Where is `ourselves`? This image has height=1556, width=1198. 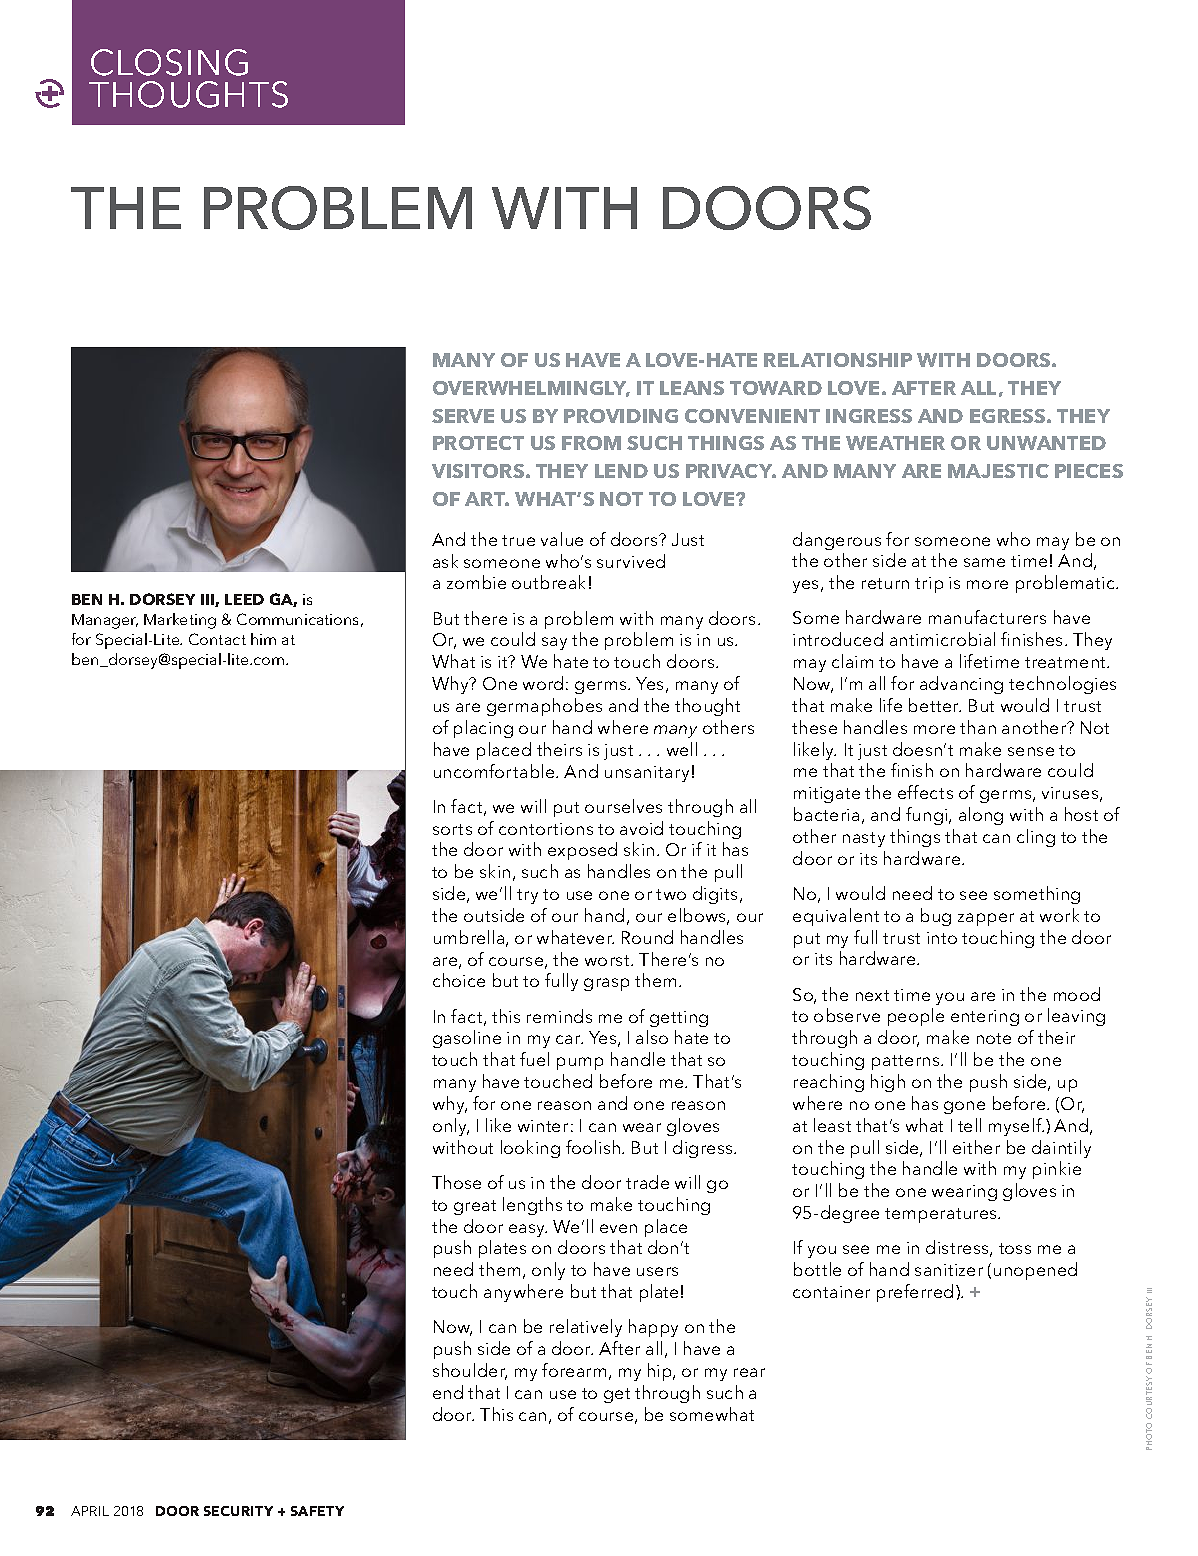 ourselves is located at coordinates (623, 806).
